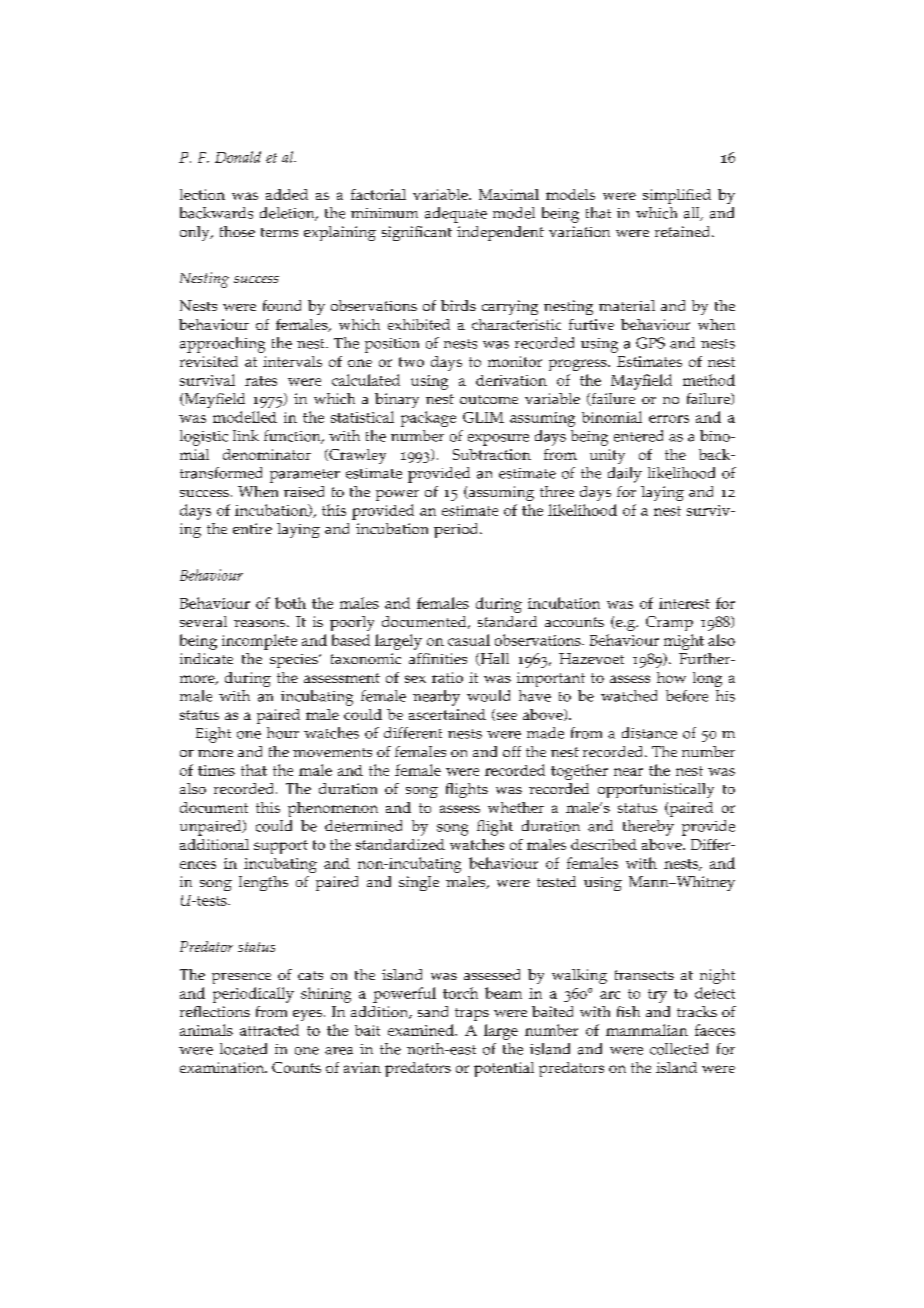 Image resolution: width=924 pixels, height=1308 pixels. What do you see at coordinates (684, 231) in the screenshot?
I see `retained` at bounding box center [684, 231].
